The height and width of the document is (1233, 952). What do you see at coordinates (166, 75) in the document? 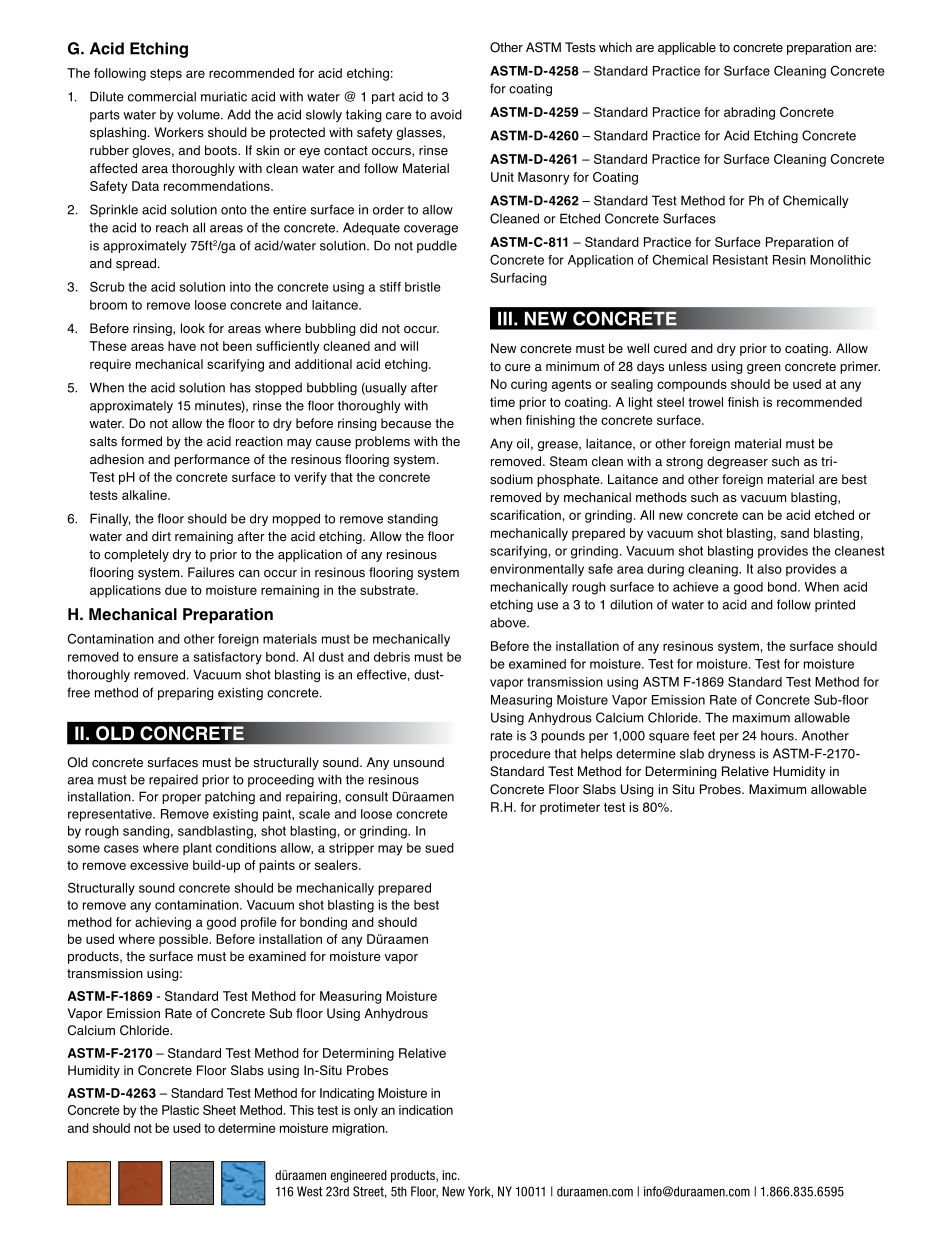
I see `steps` at bounding box center [166, 75].
